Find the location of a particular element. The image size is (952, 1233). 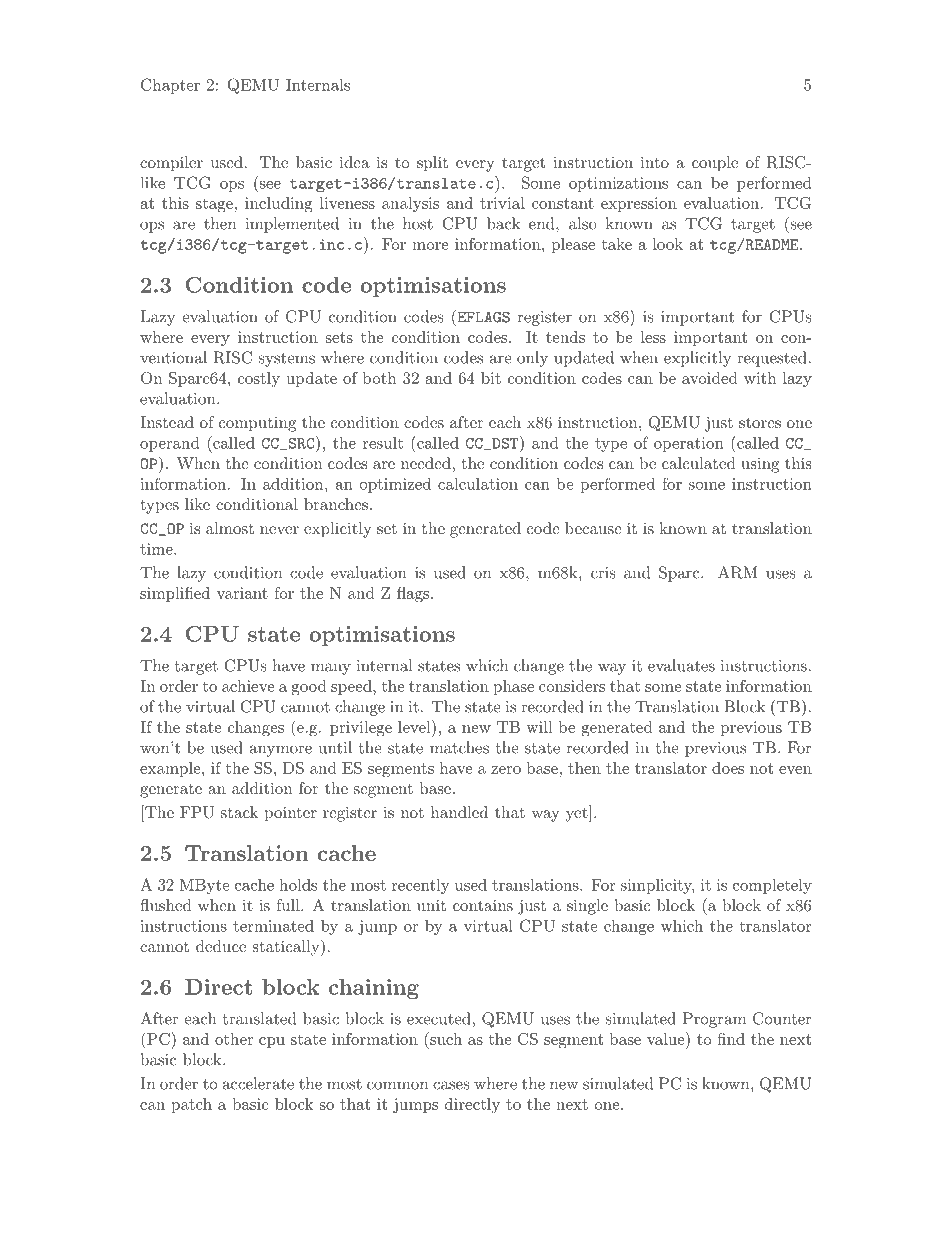

completely is located at coordinates (772, 886).
